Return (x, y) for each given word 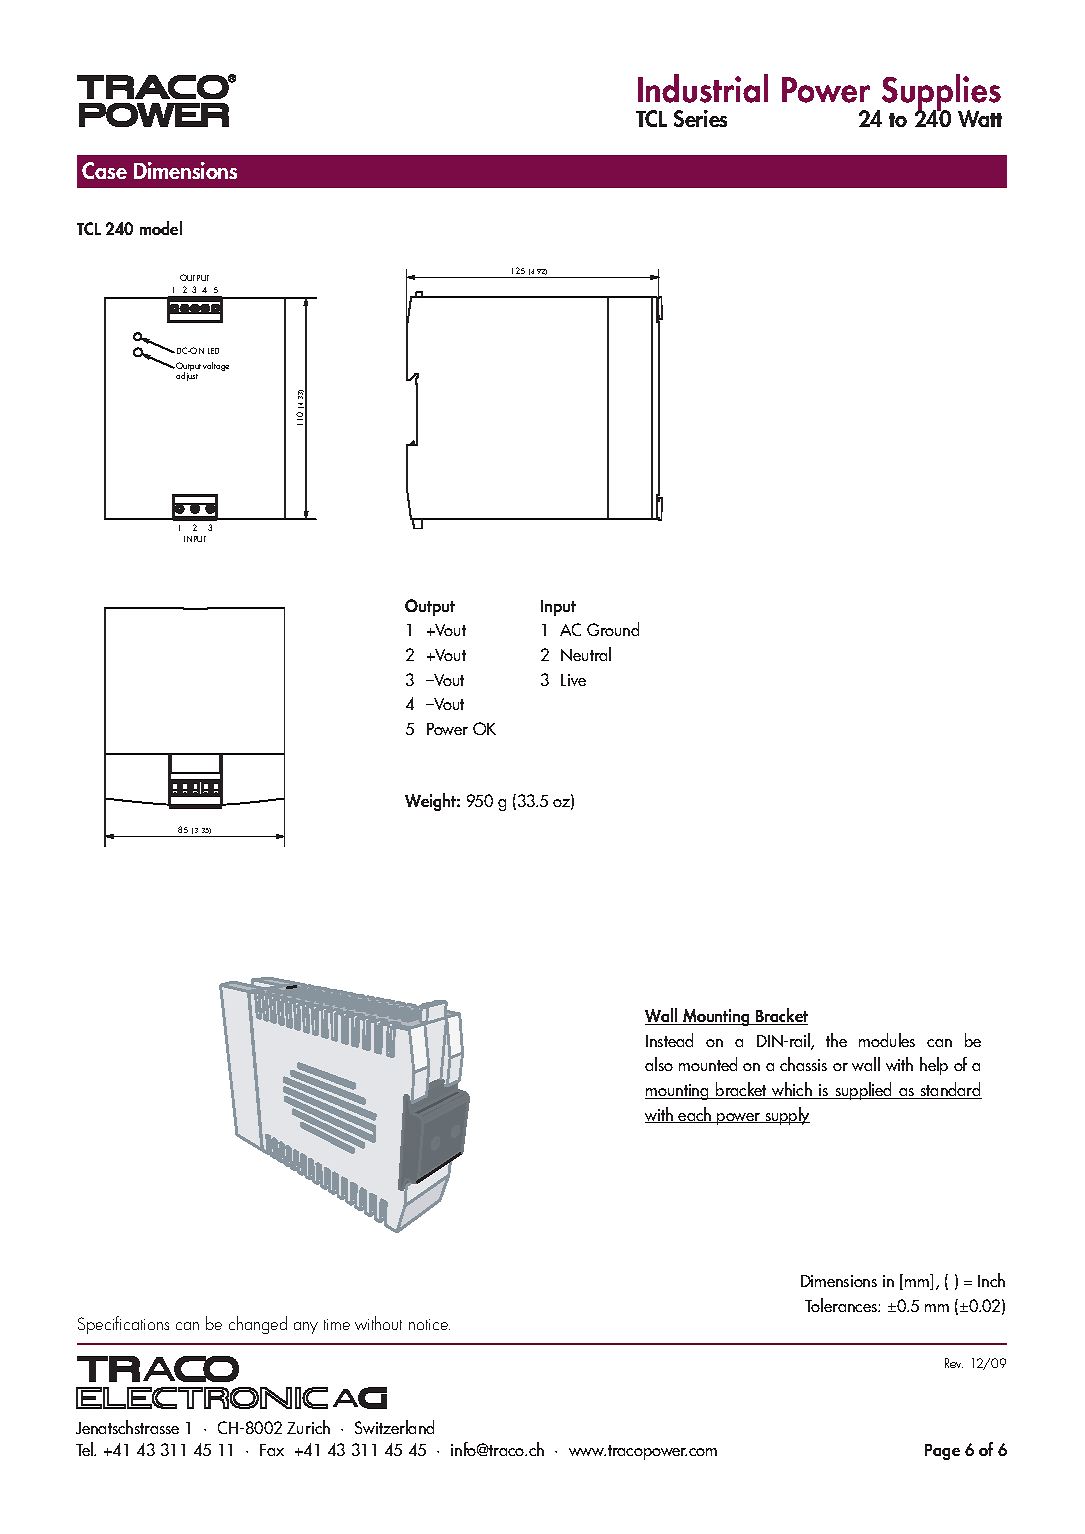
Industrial (703, 88)
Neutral (586, 654)
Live (573, 680)
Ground (613, 629)
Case (104, 170)
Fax (272, 1450)
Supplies (941, 93)
